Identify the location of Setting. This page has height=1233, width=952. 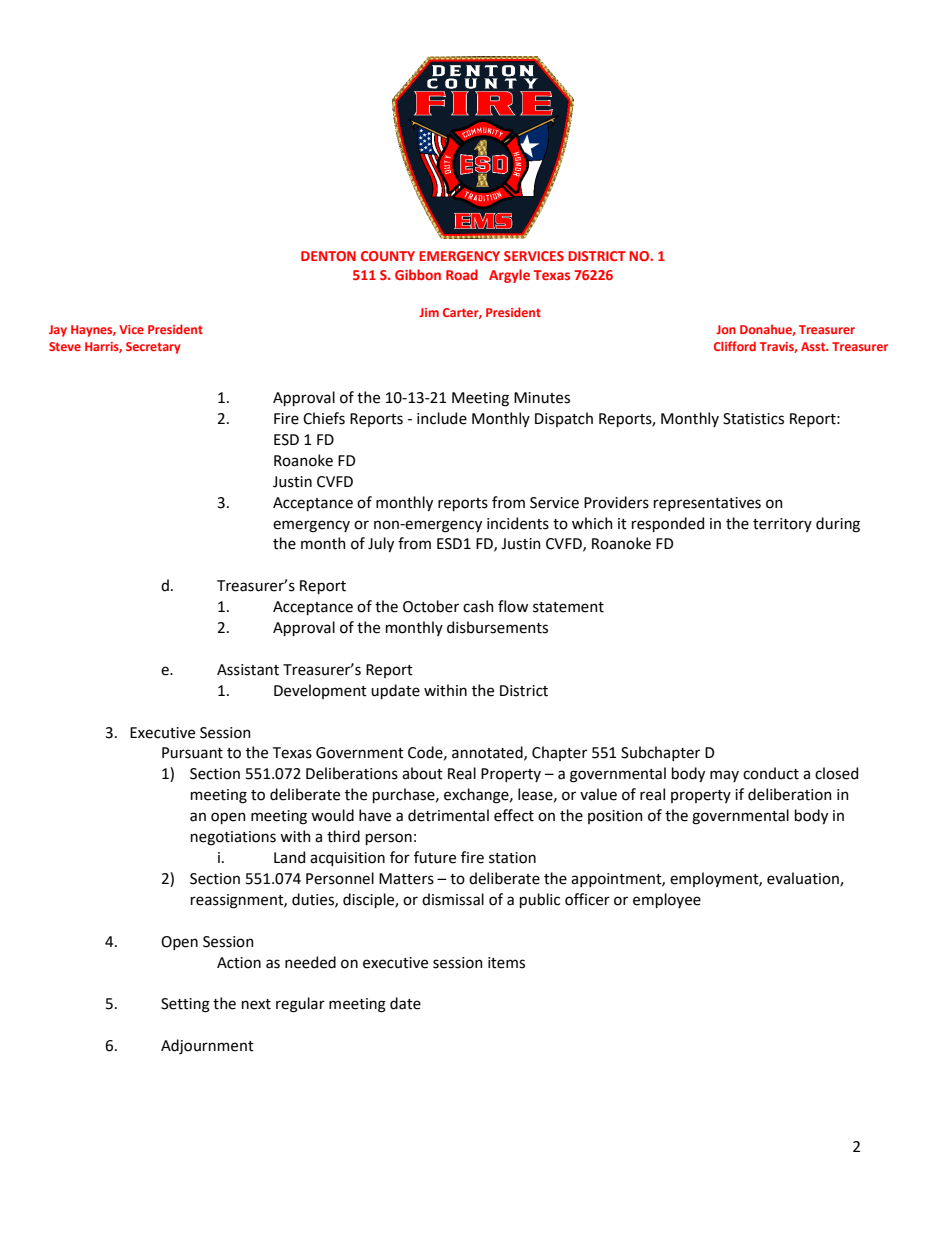
(185, 1005).
